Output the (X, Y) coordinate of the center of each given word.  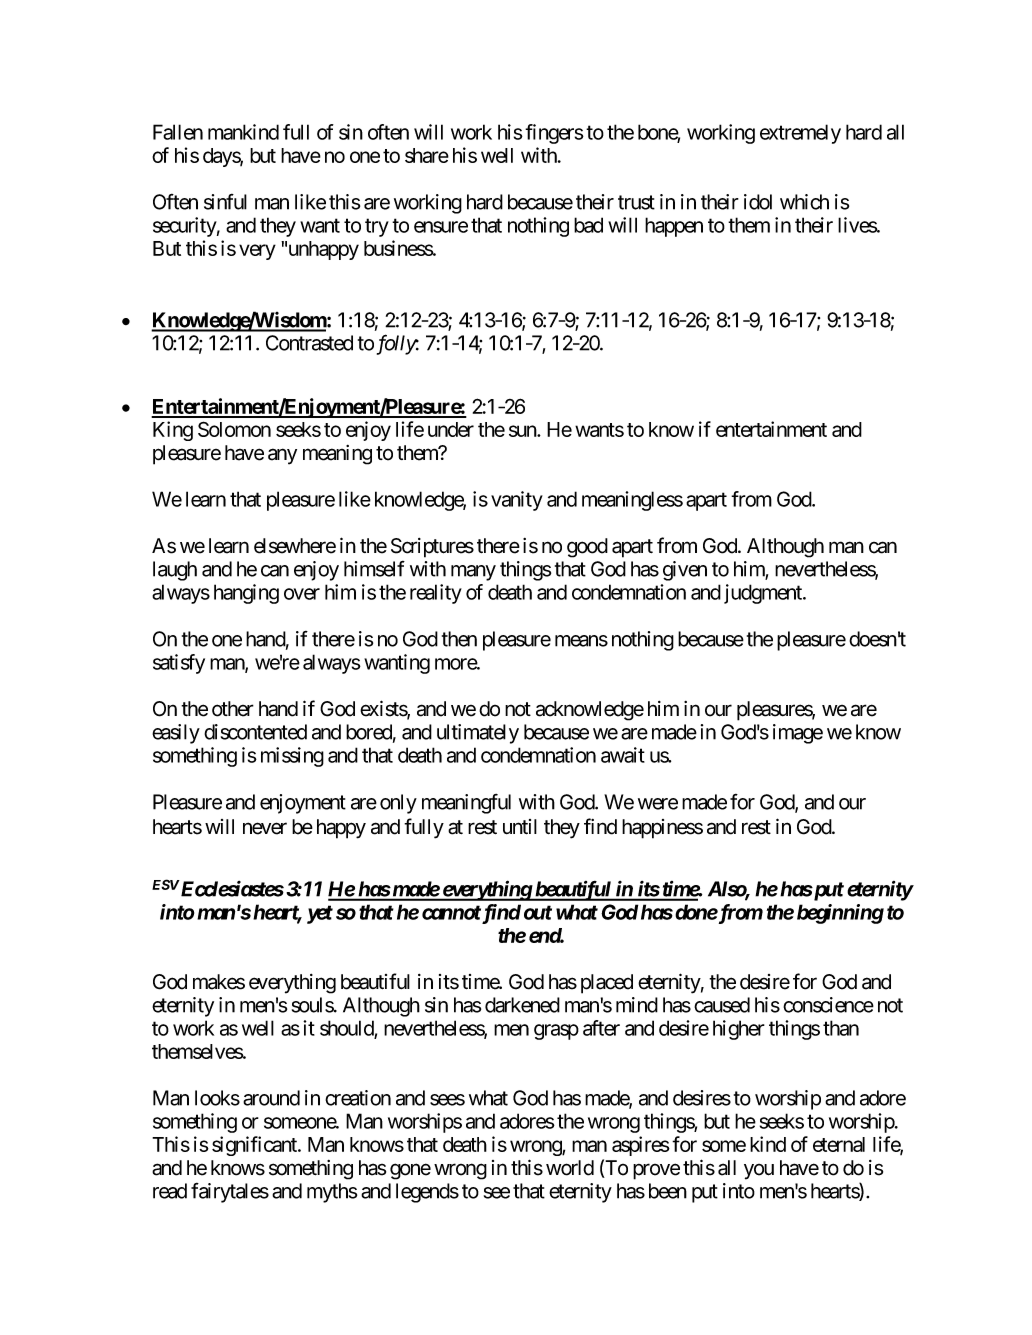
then (459, 639)
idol (758, 202)
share (427, 155)
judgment (764, 594)
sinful (225, 202)
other (233, 709)
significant (255, 1146)
